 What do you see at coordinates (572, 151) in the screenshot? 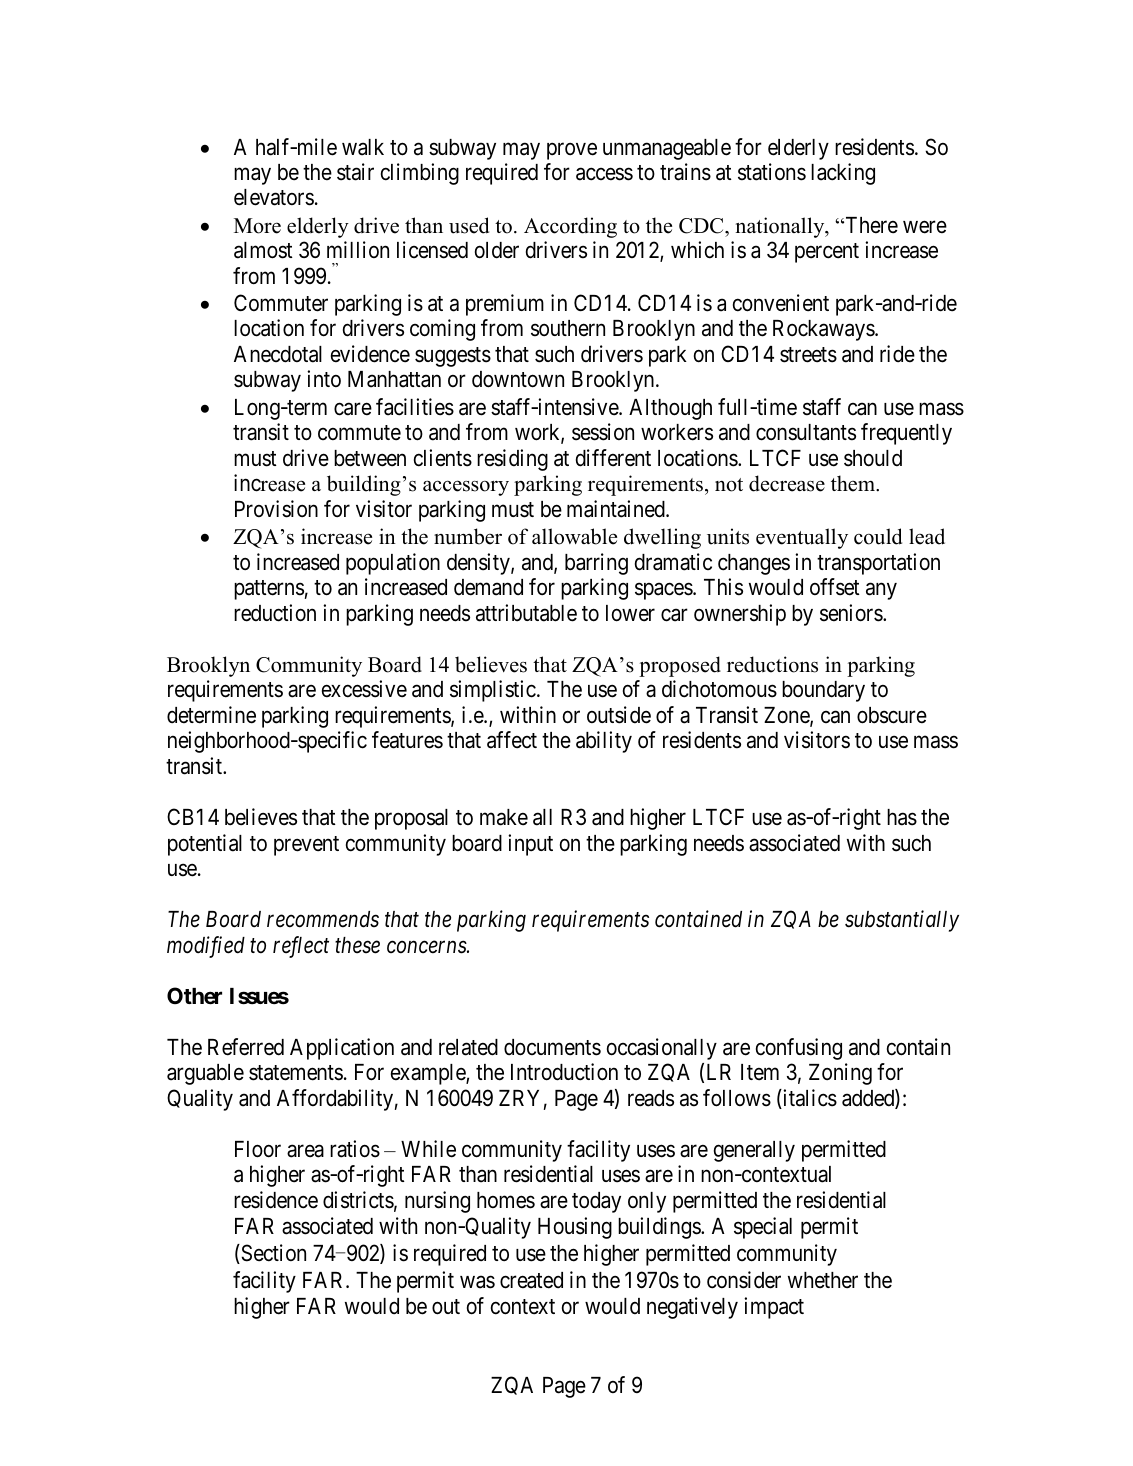
I see `prove` at bounding box center [572, 151].
